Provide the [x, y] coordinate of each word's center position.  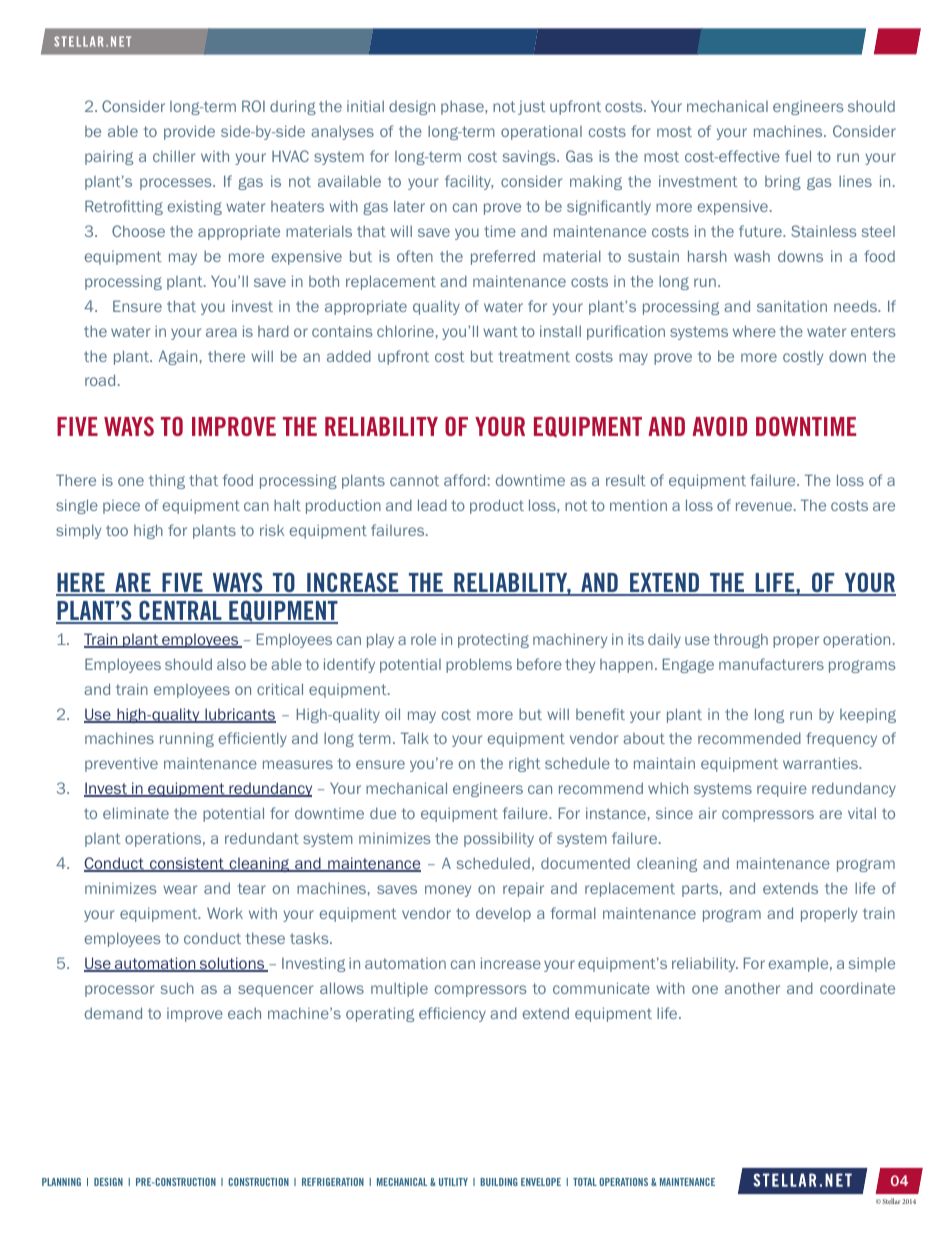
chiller [174, 156]
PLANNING [61, 1182]
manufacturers [771, 664]
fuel [798, 156]
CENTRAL [180, 611]
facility [469, 182]
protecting [493, 641]
